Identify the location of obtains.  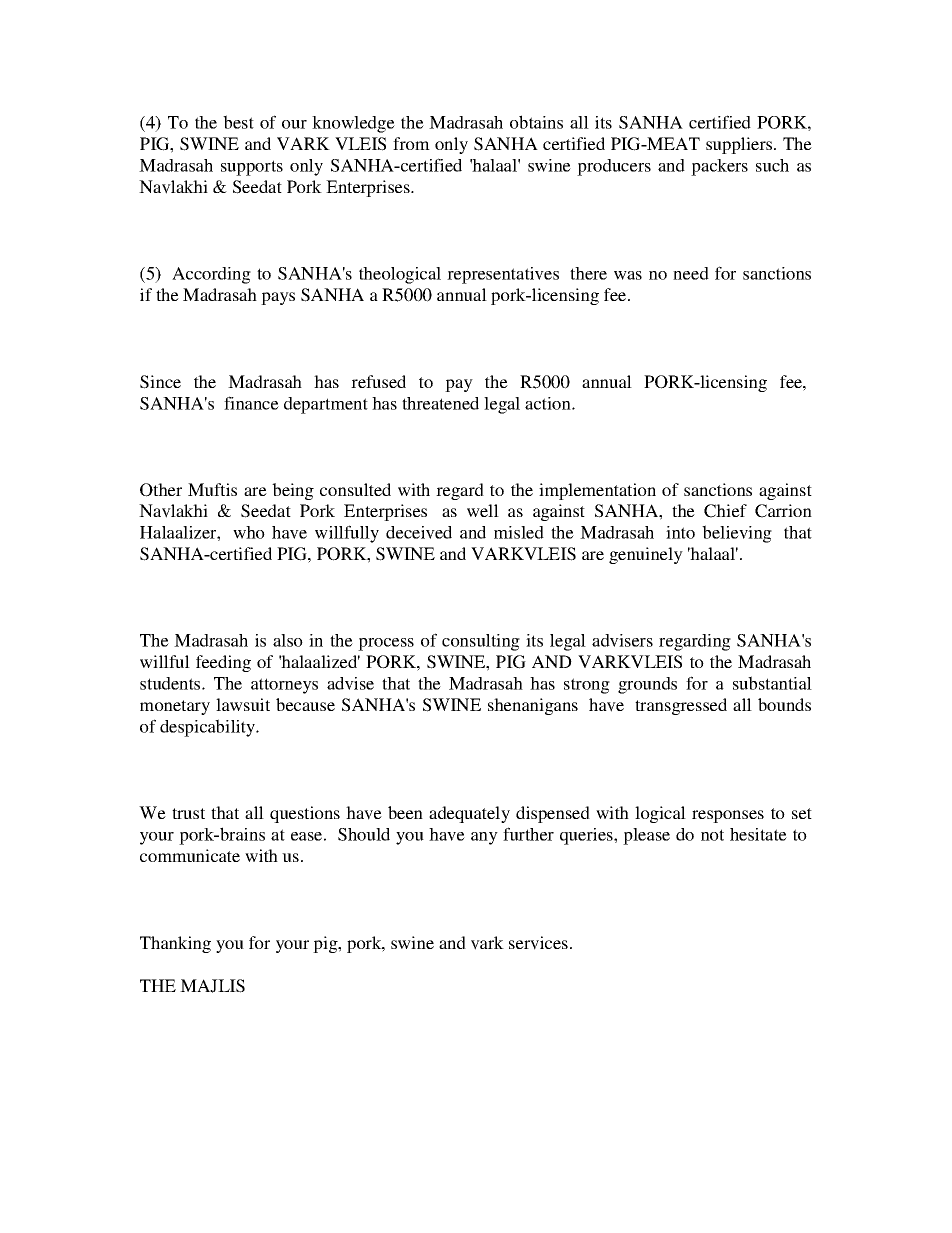
(536, 122).
